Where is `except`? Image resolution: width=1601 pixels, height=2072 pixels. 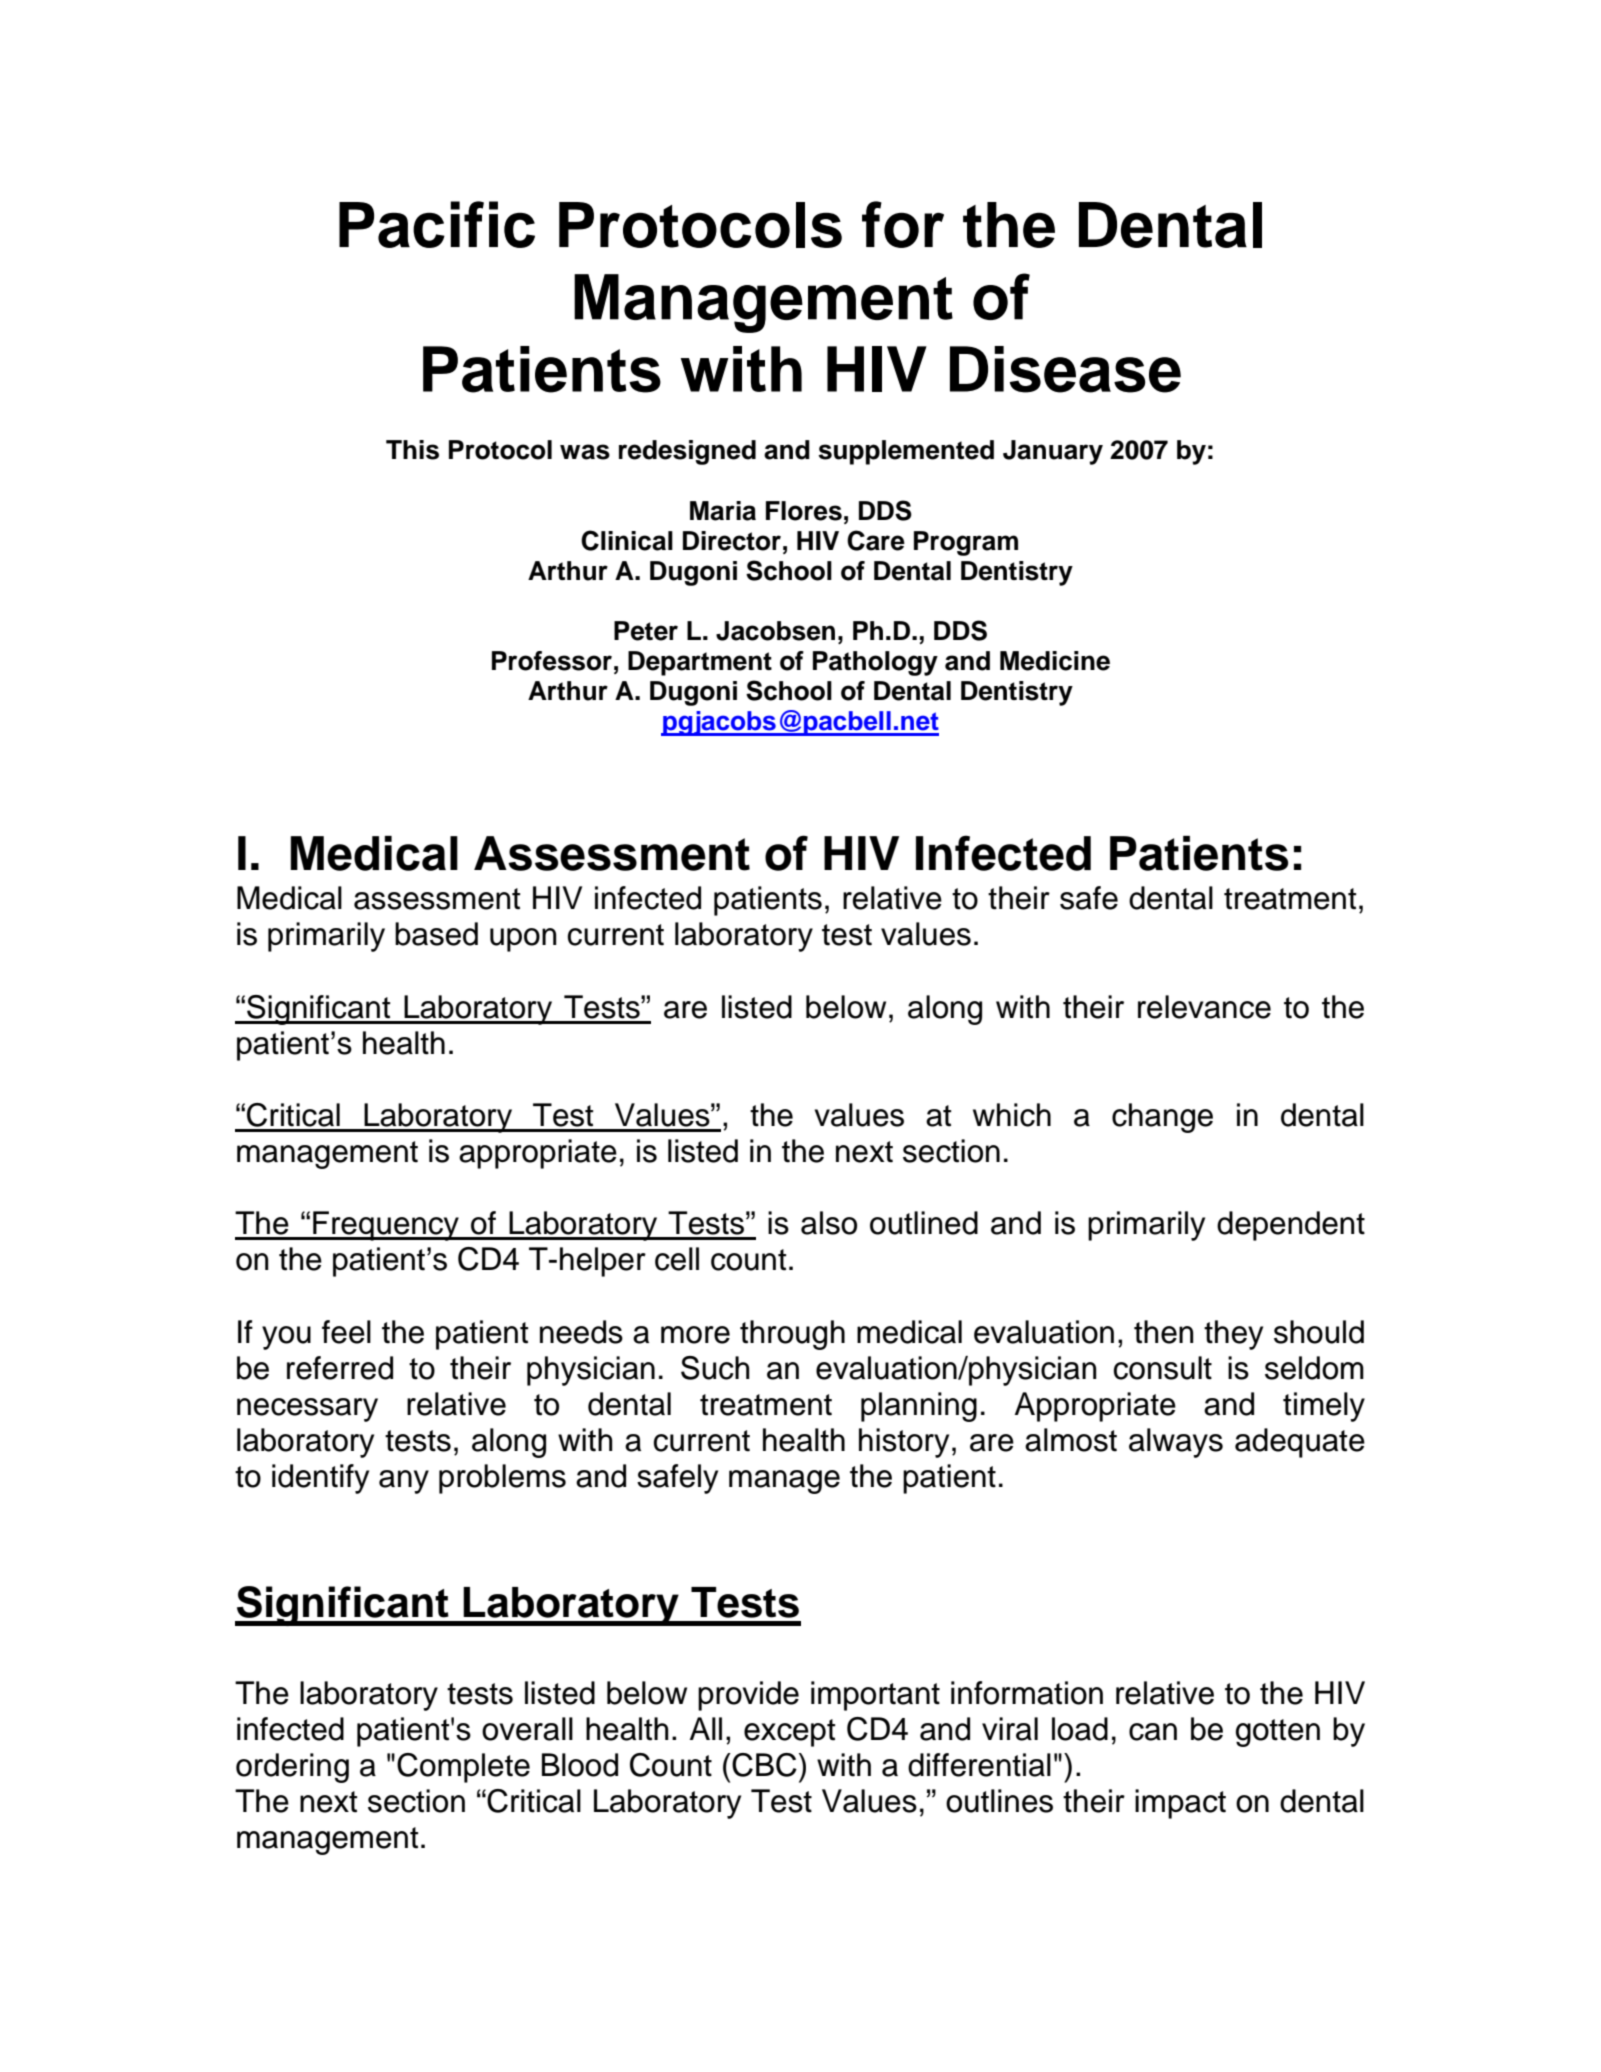 except is located at coordinates (789, 1733).
